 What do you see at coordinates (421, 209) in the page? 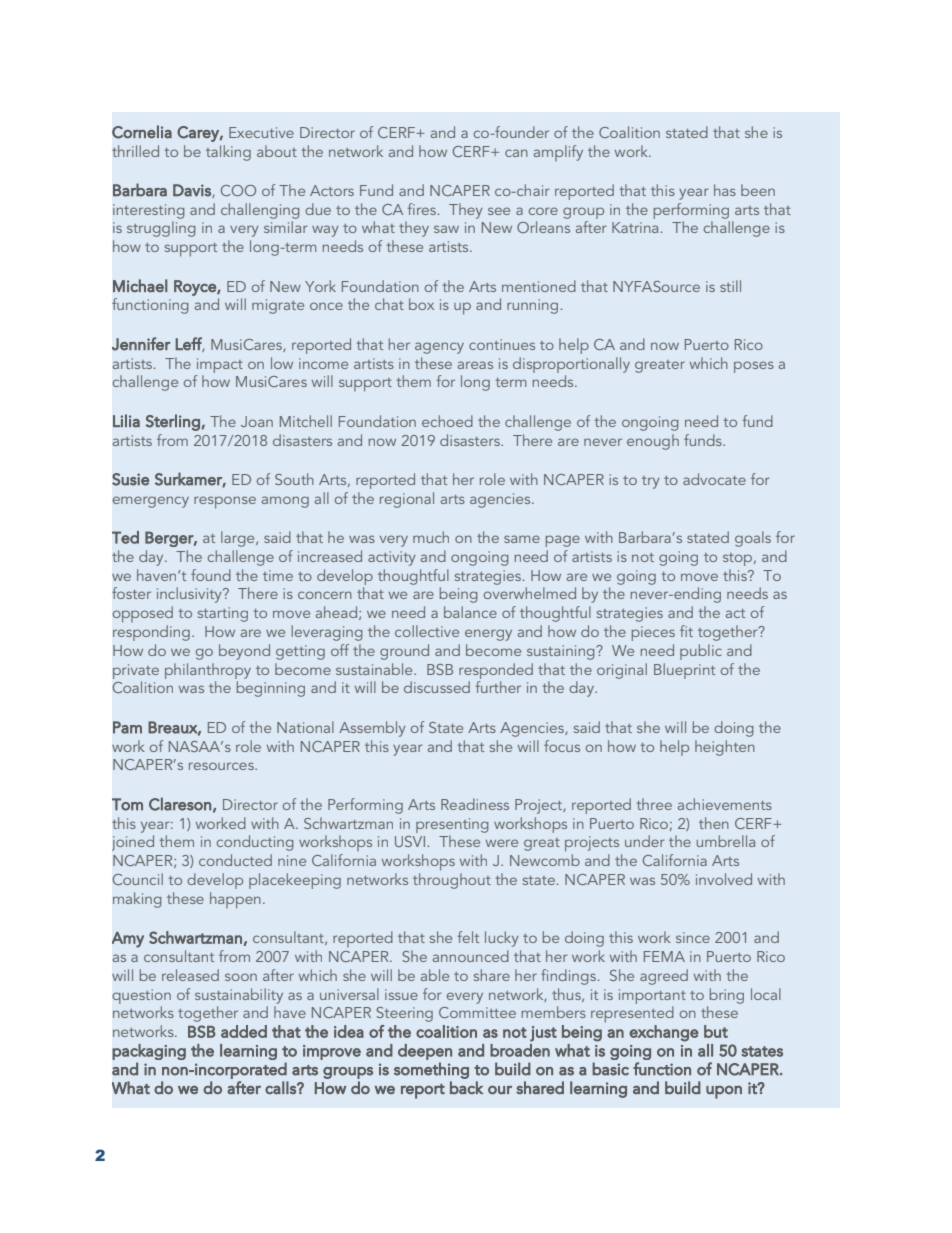
I see `fires` at bounding box center [421, 209].
